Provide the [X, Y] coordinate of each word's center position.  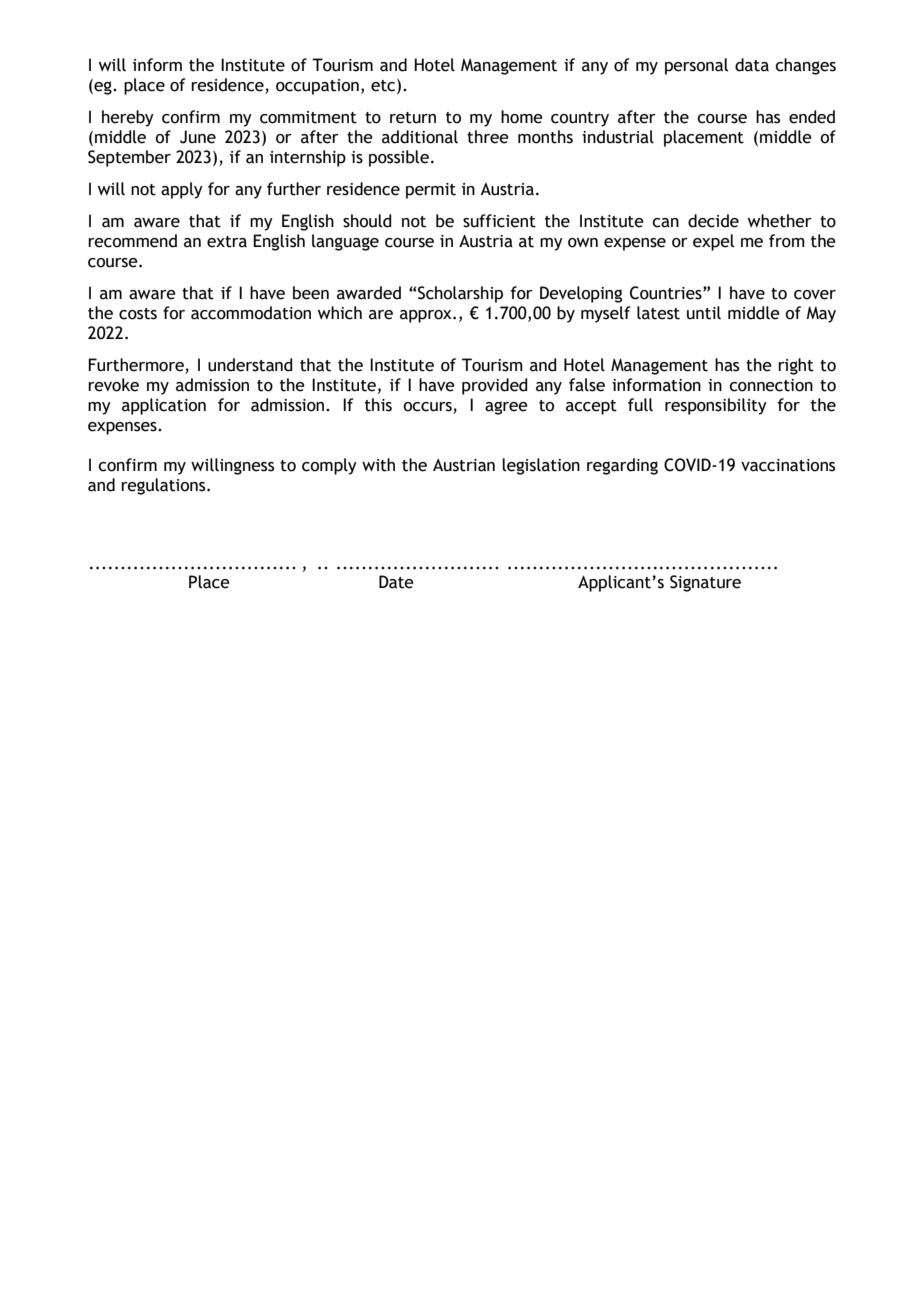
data [752, 65]
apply [182, 190]
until [704, 313]
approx [427, 316]
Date [396, 582]
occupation [317, 87]
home [522, 117]
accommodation [251, 313]
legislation [541, 466]
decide [713, 221]
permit [431, 191]
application [164, 406]
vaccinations [788, 465]
